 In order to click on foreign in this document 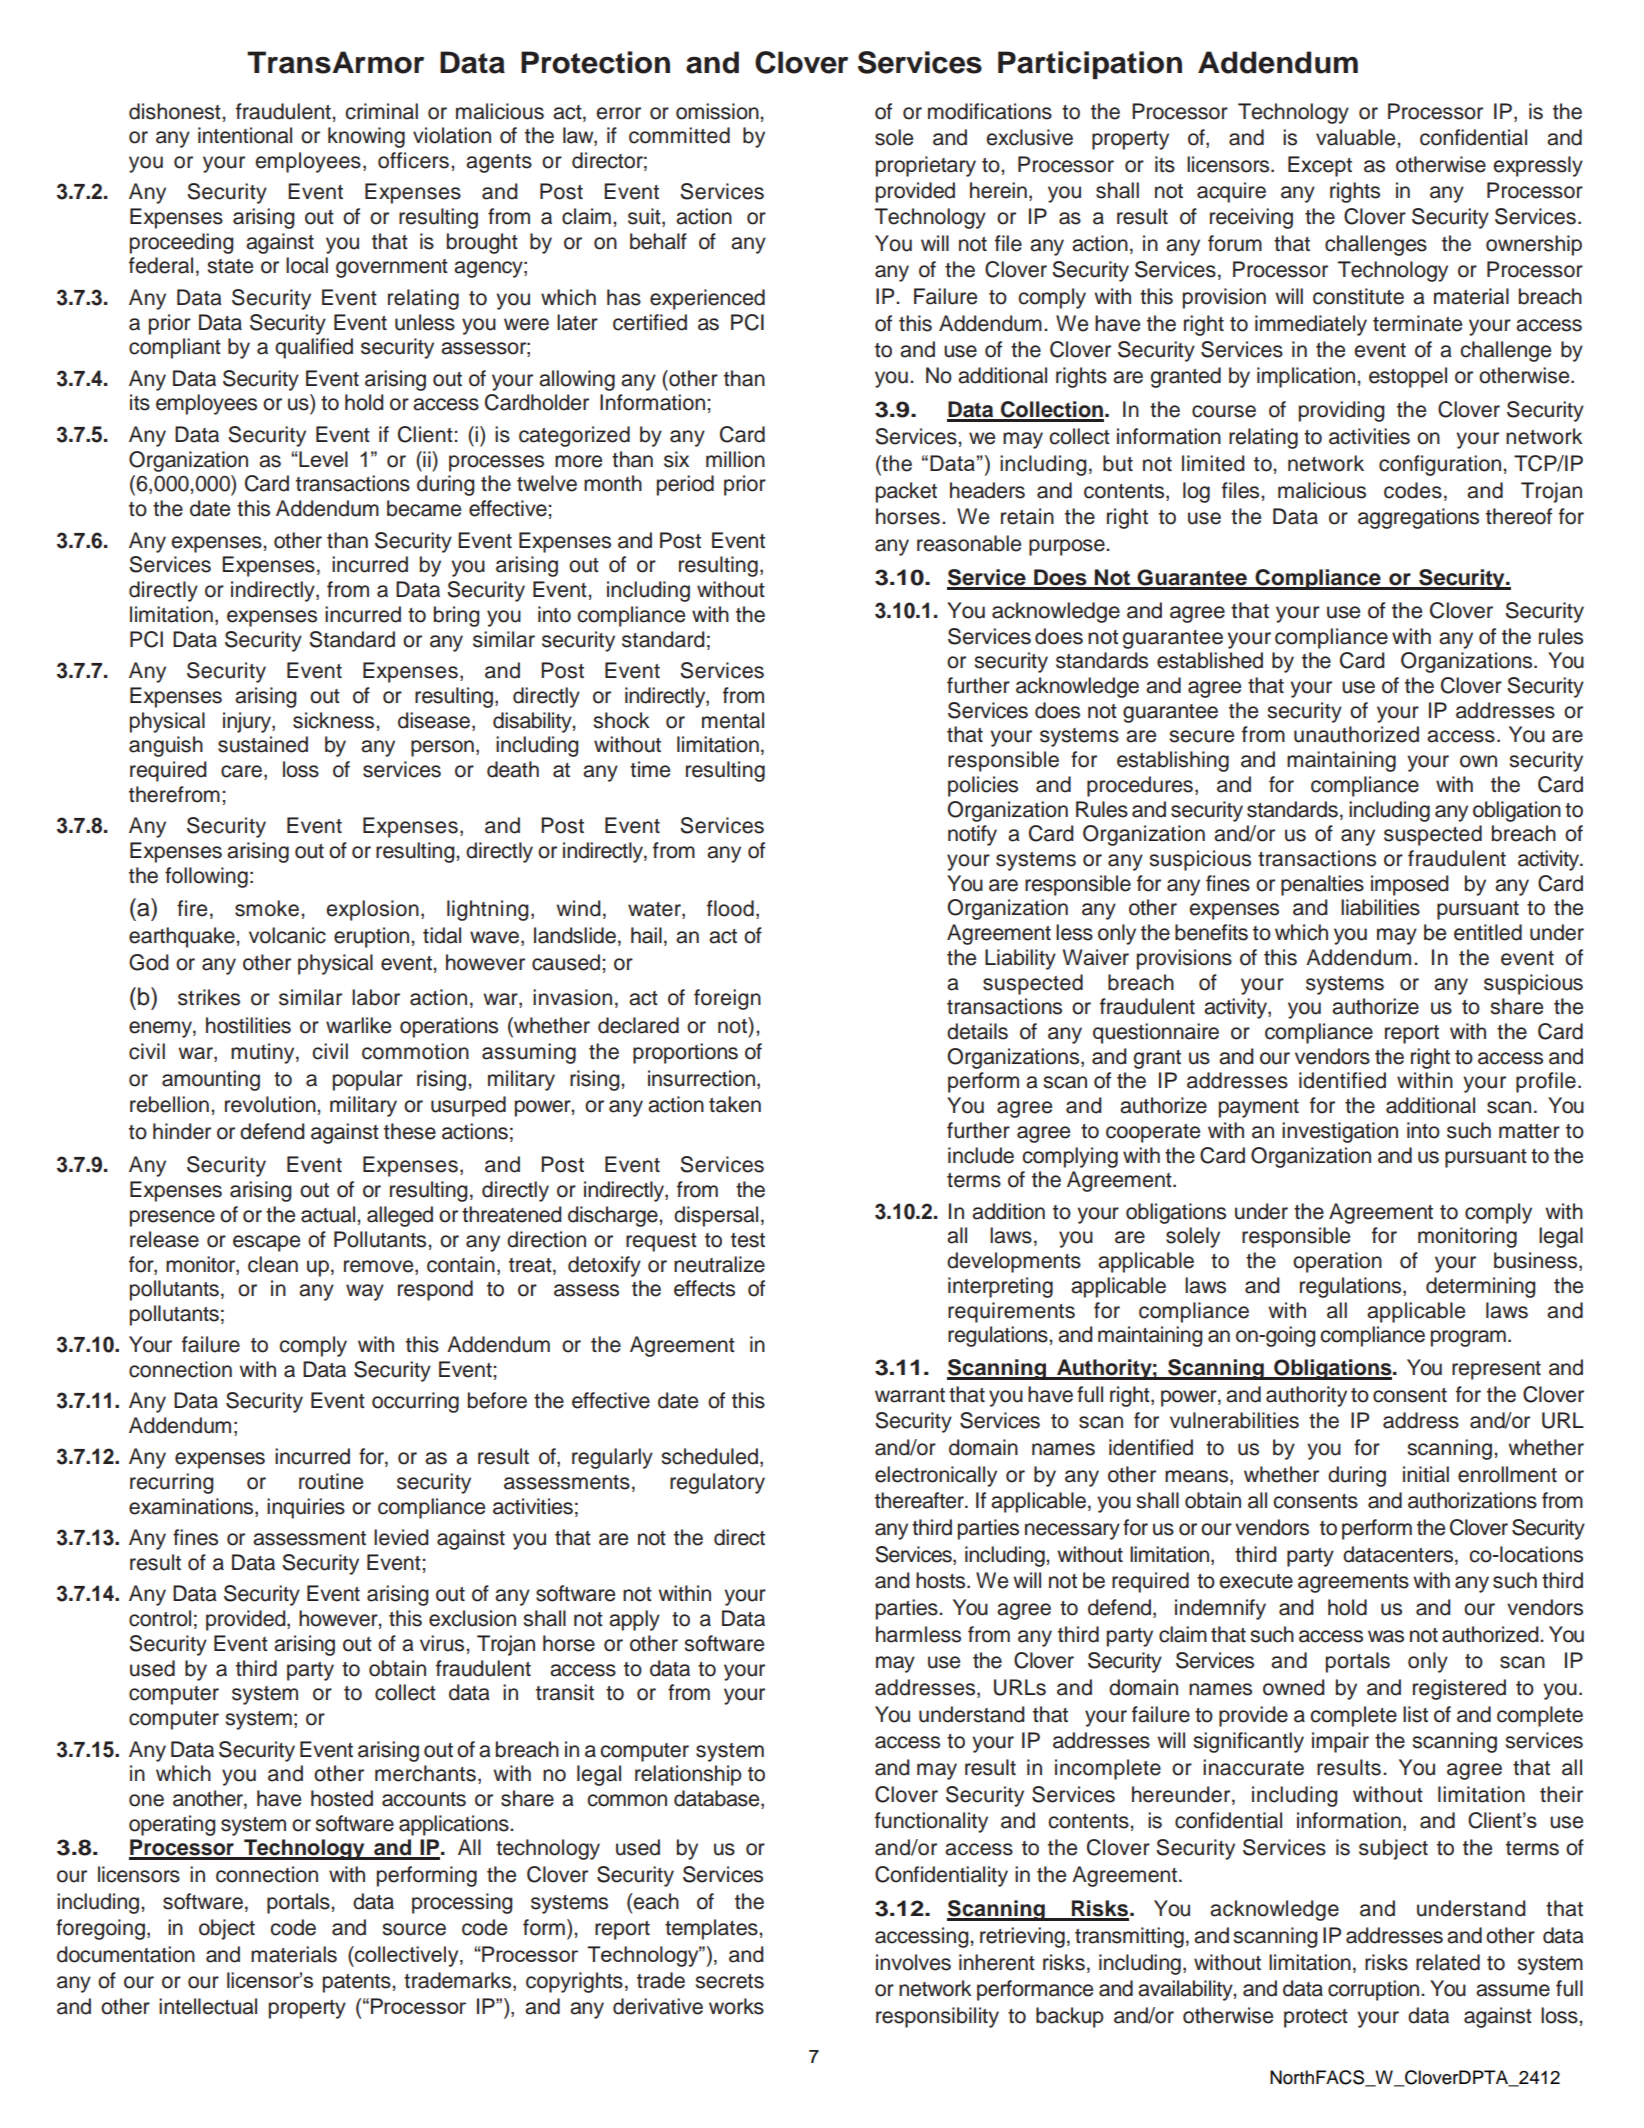, I will do `click(727, 999)`.
